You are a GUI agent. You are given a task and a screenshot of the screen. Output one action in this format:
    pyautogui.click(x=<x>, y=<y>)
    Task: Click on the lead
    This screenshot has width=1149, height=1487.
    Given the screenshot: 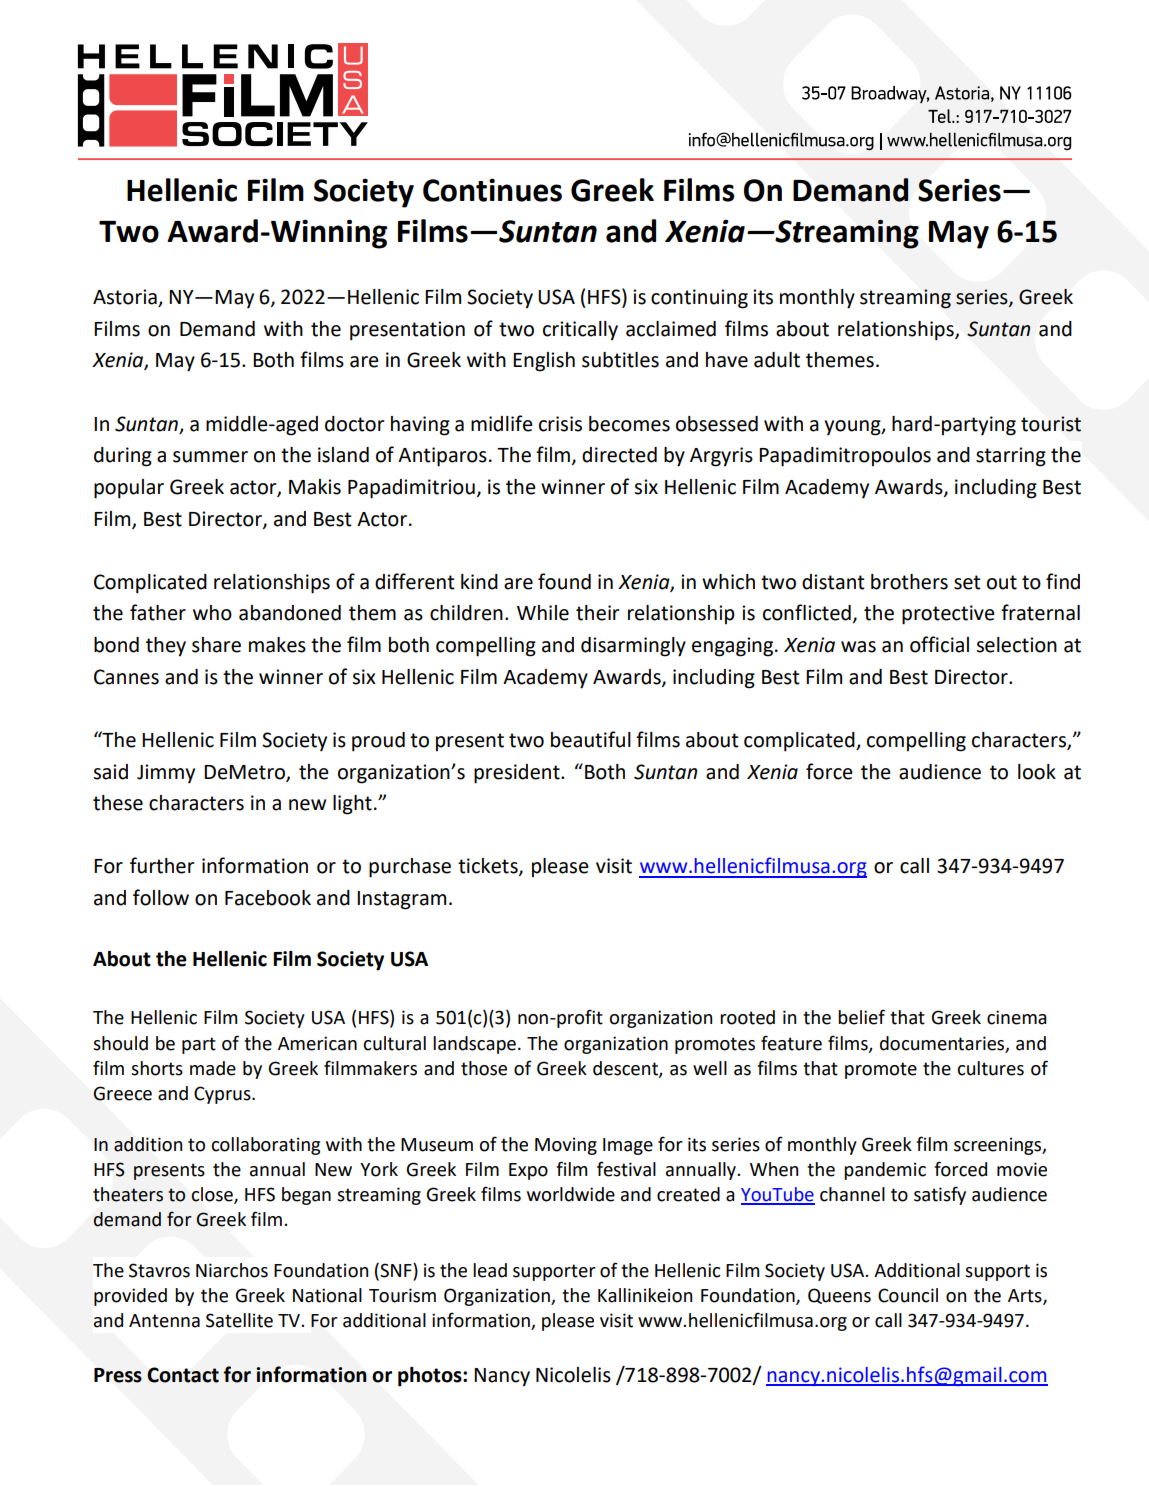 What is the action you would take?
    pyautogui.click(x=490, y=1270)
